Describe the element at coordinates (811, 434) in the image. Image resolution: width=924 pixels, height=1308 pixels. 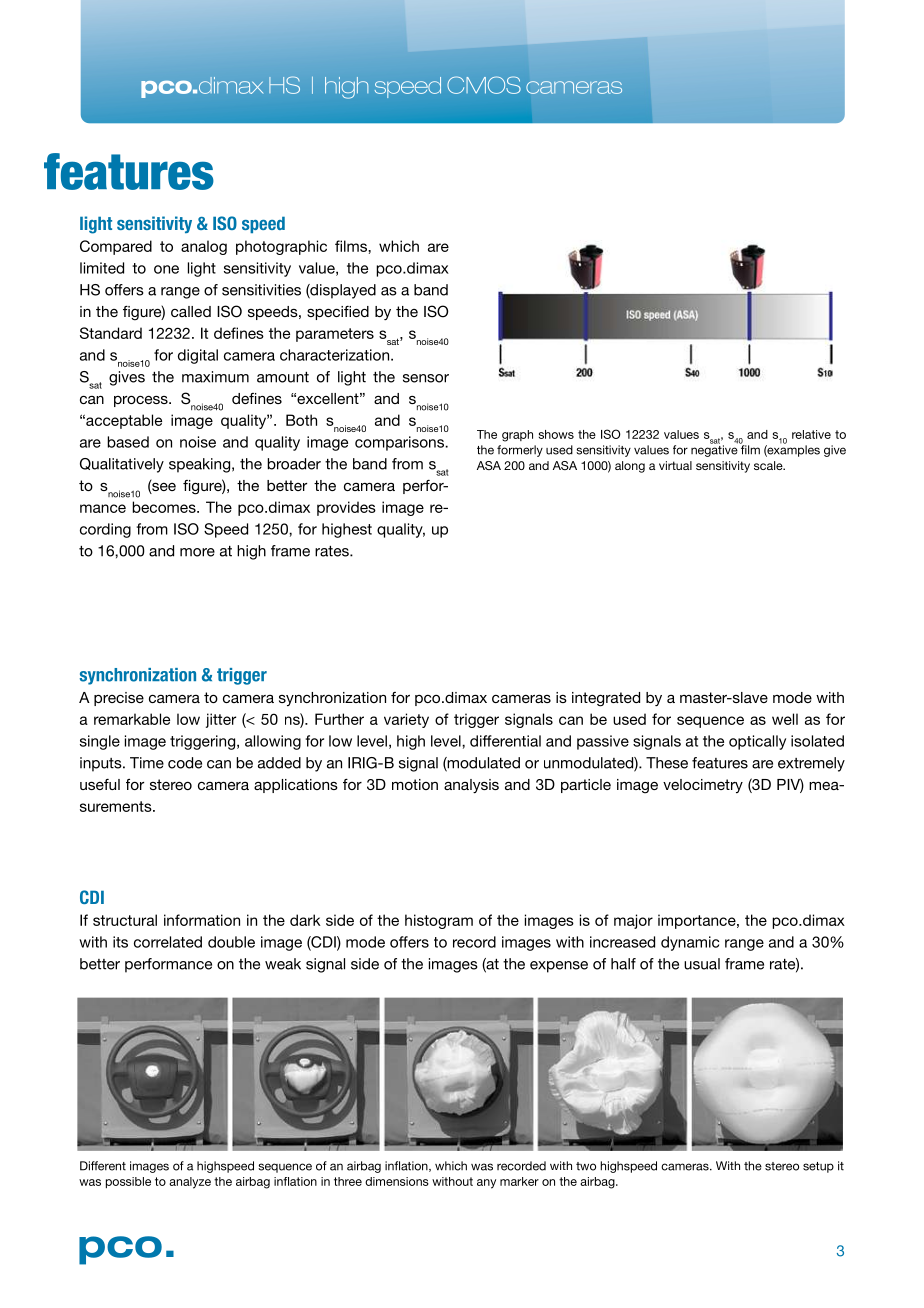
I see `relative` at that location.
